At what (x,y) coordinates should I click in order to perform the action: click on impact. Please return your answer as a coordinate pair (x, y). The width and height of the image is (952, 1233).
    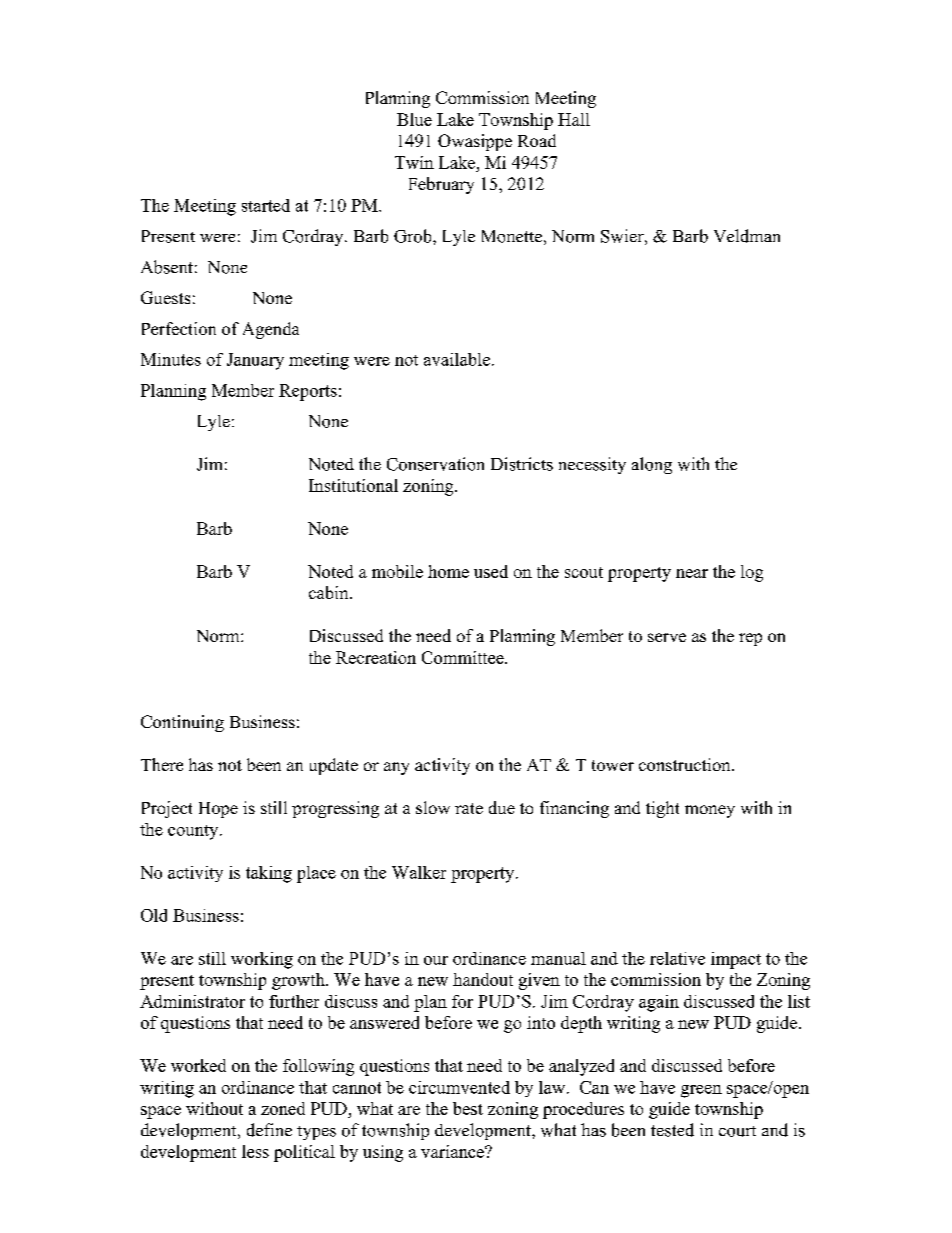
    Looking at the image, I should click on (736, 960).
